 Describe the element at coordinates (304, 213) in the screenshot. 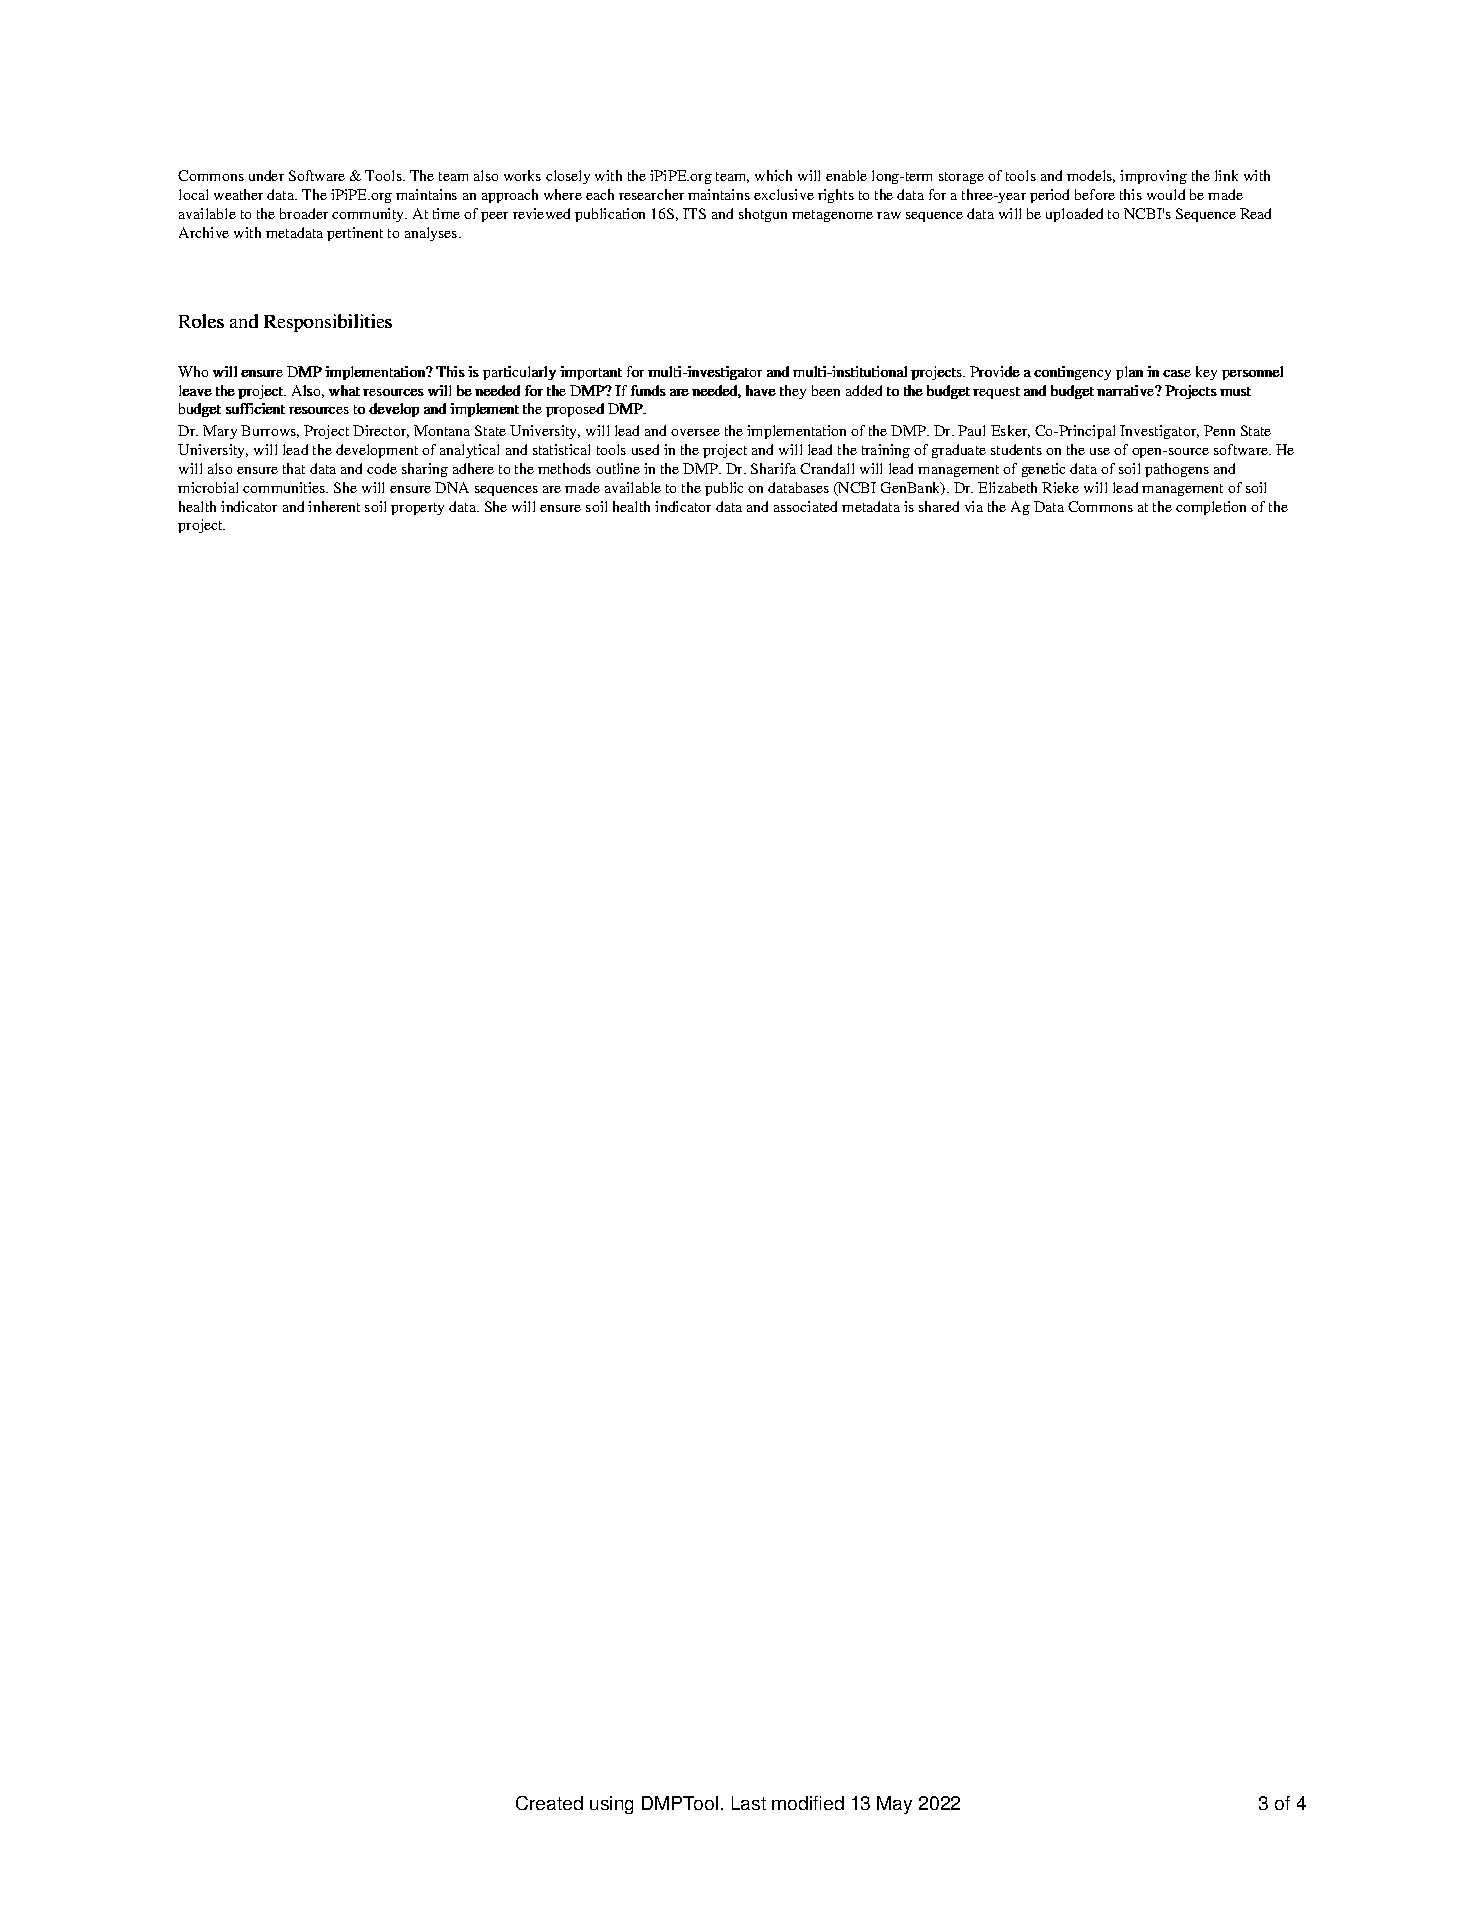

I see `broader` at that location.
